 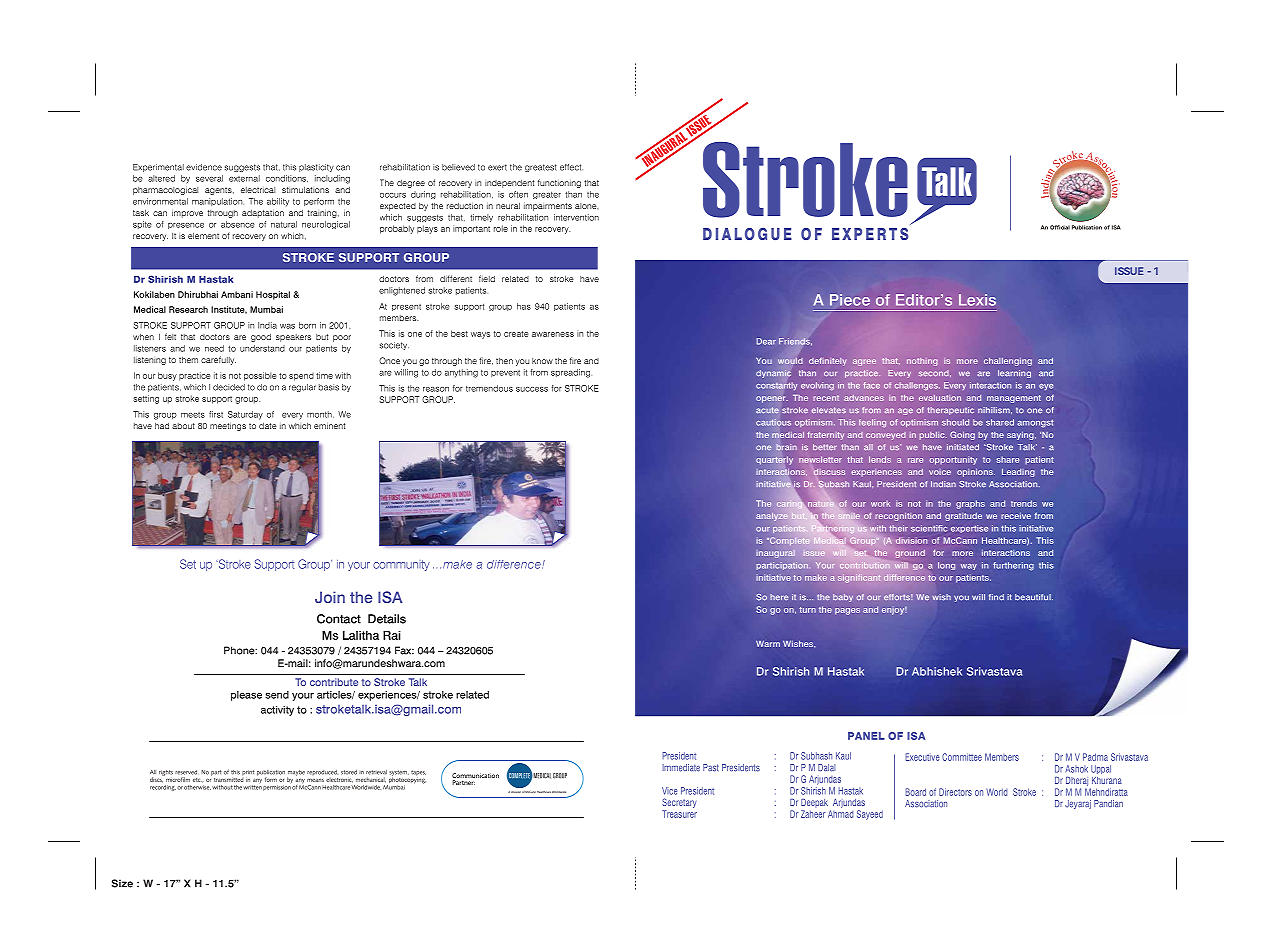 What do you see at coordinates (586, 206) in the screenshot?
I see `alone` at bounding box center [586, 206].
